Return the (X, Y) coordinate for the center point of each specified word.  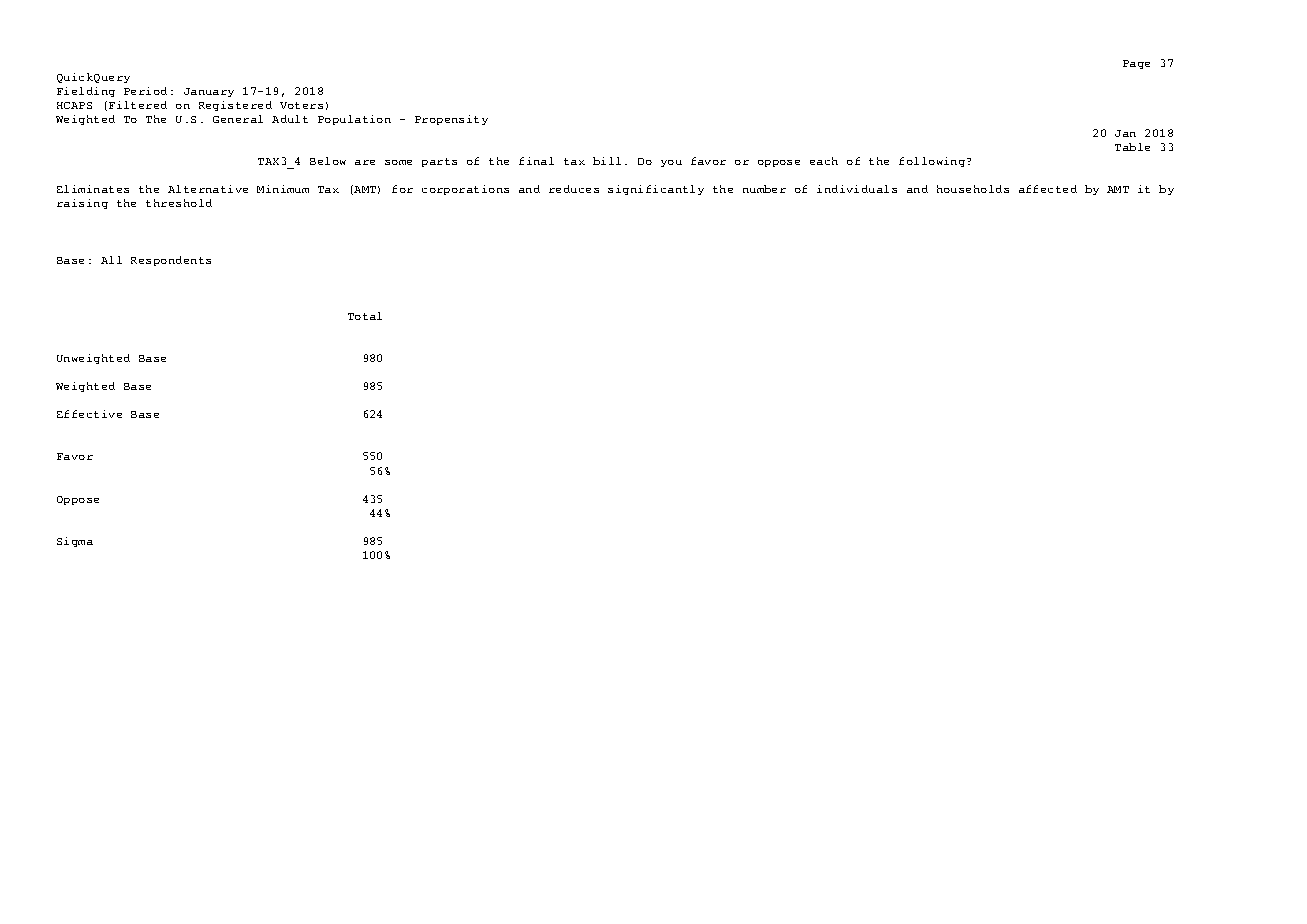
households (973, 189)
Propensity (451, 120)
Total (365, 316)
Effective (89, 414)
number (764, 189)
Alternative (208, 189)
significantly (656, 190)
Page (1136, 64)
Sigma (75, 542)
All (111, 260)
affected (1048, 189)
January (209, 92)
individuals (857, 189)
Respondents (171, 261)
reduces (574, 189)
